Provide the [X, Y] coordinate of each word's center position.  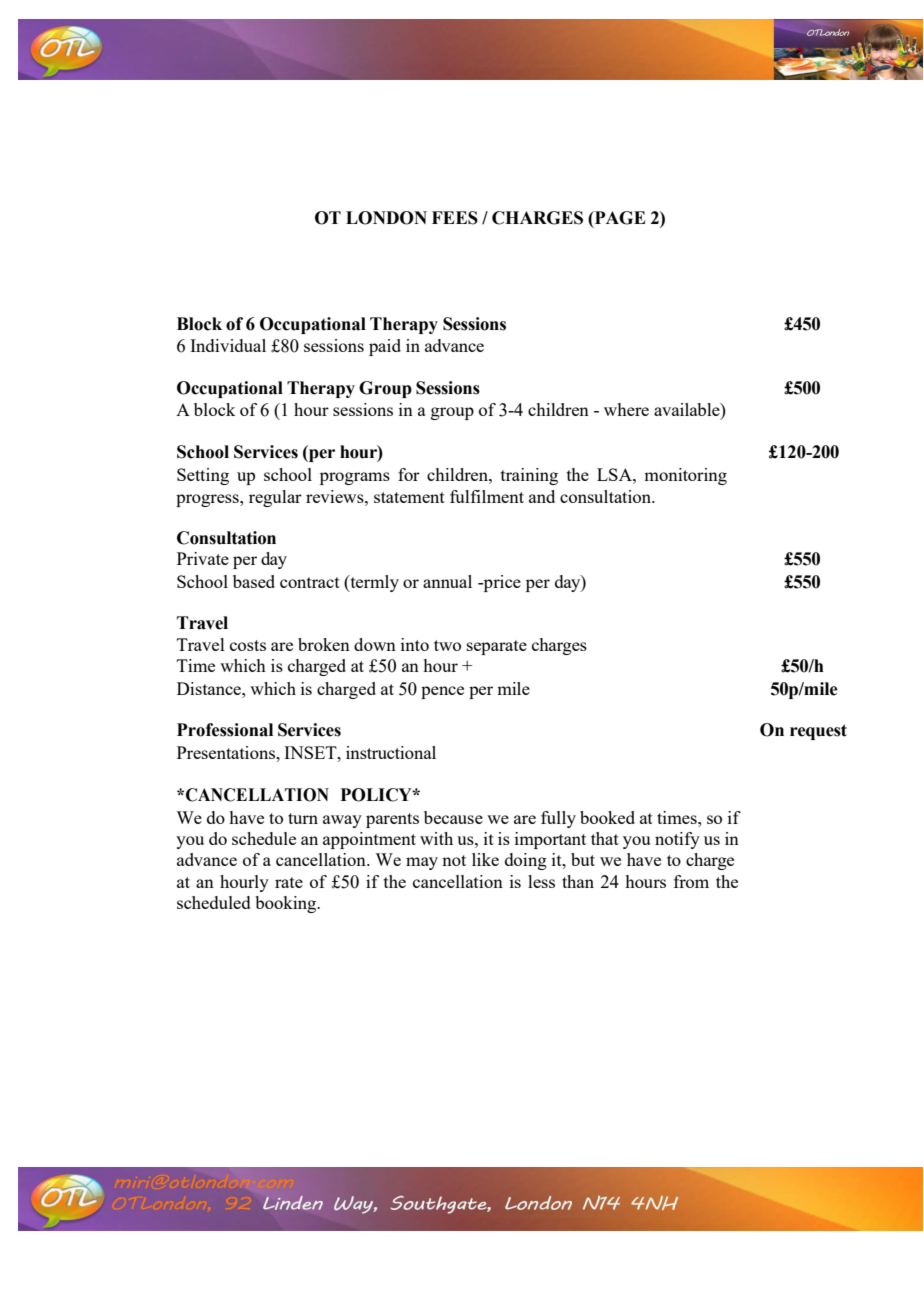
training [529, 476]
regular [275, 498]
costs [248, 645]
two [447, 645]
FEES [455, 218]
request [818, 732]
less [541, 881]
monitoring [685, 476]
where [626, 409]
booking [287, 904]
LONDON [386, 218]
